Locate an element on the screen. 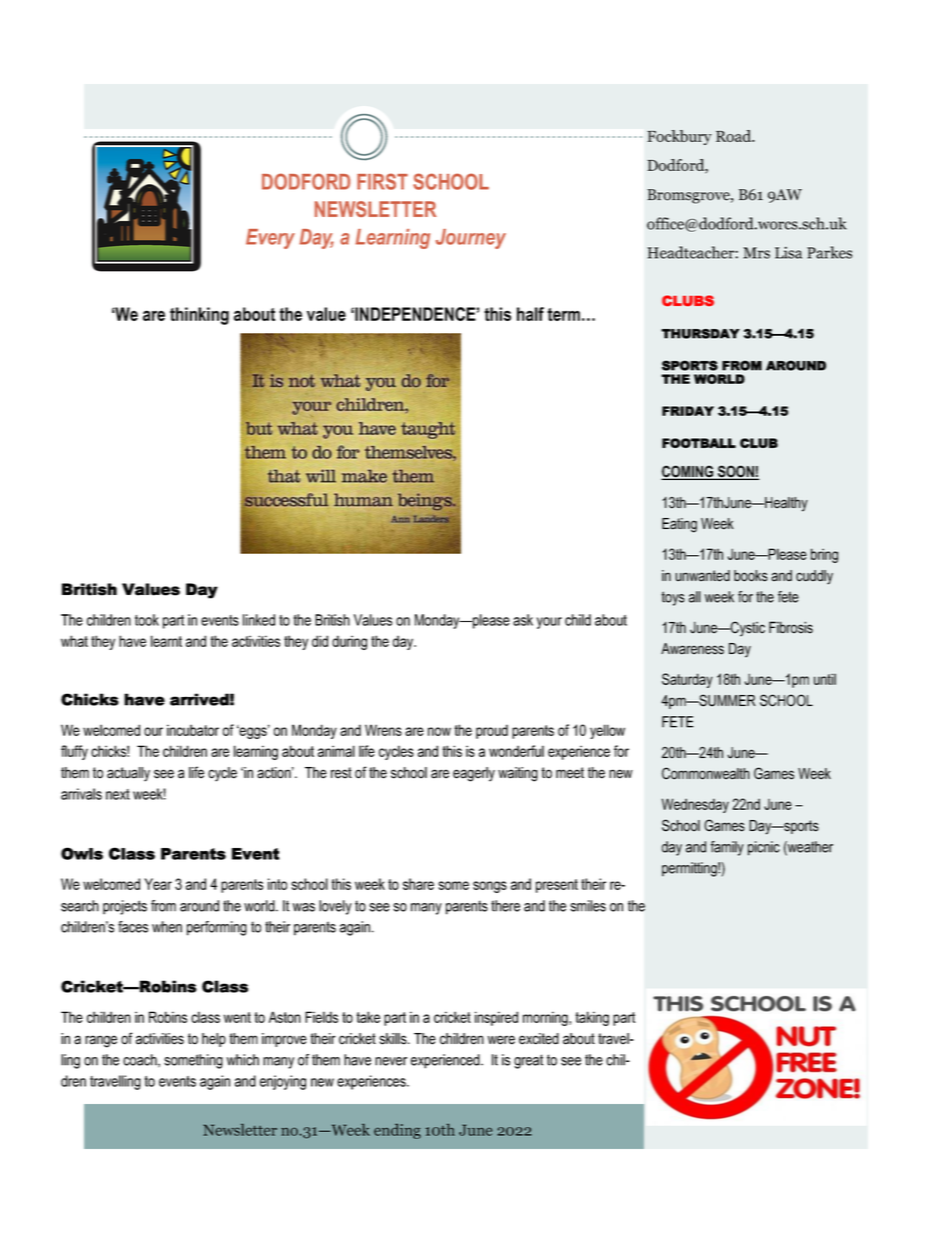  thinking is located at coordinates (199, 316).
